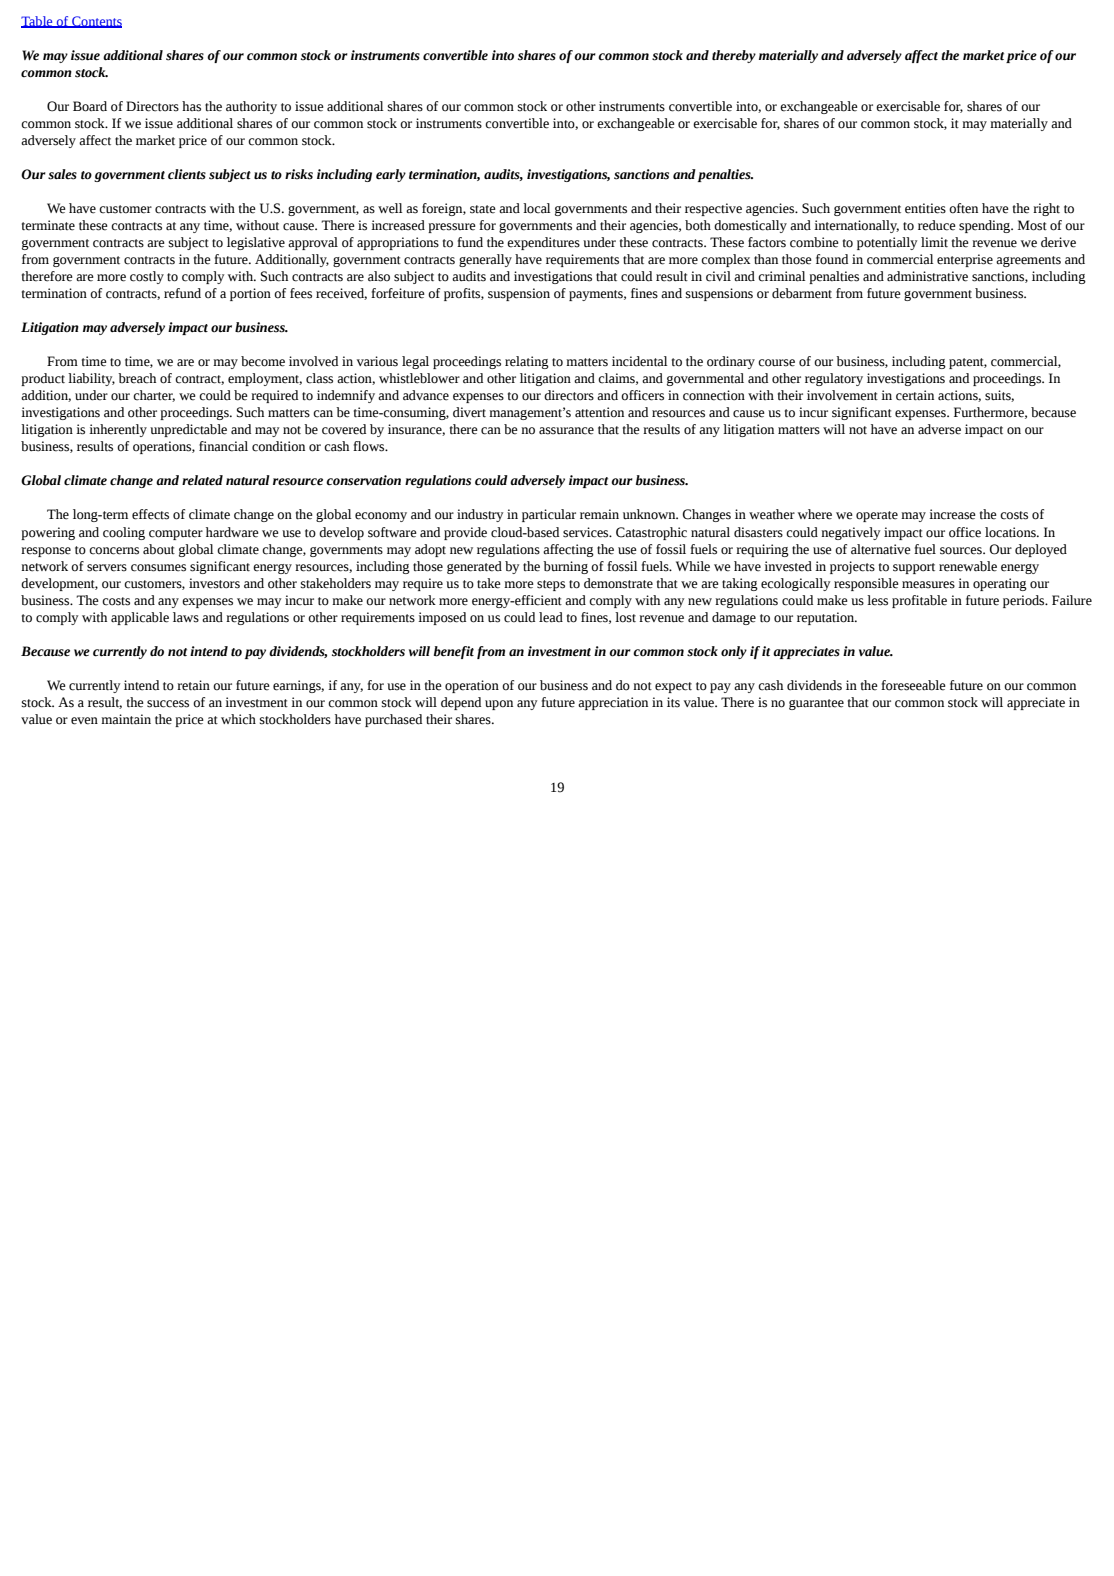 This document has height=1576, width=1114. What do you see at coordinates (96, 22) in the document?
I see `Contents` at bounding box center [96, 22].
